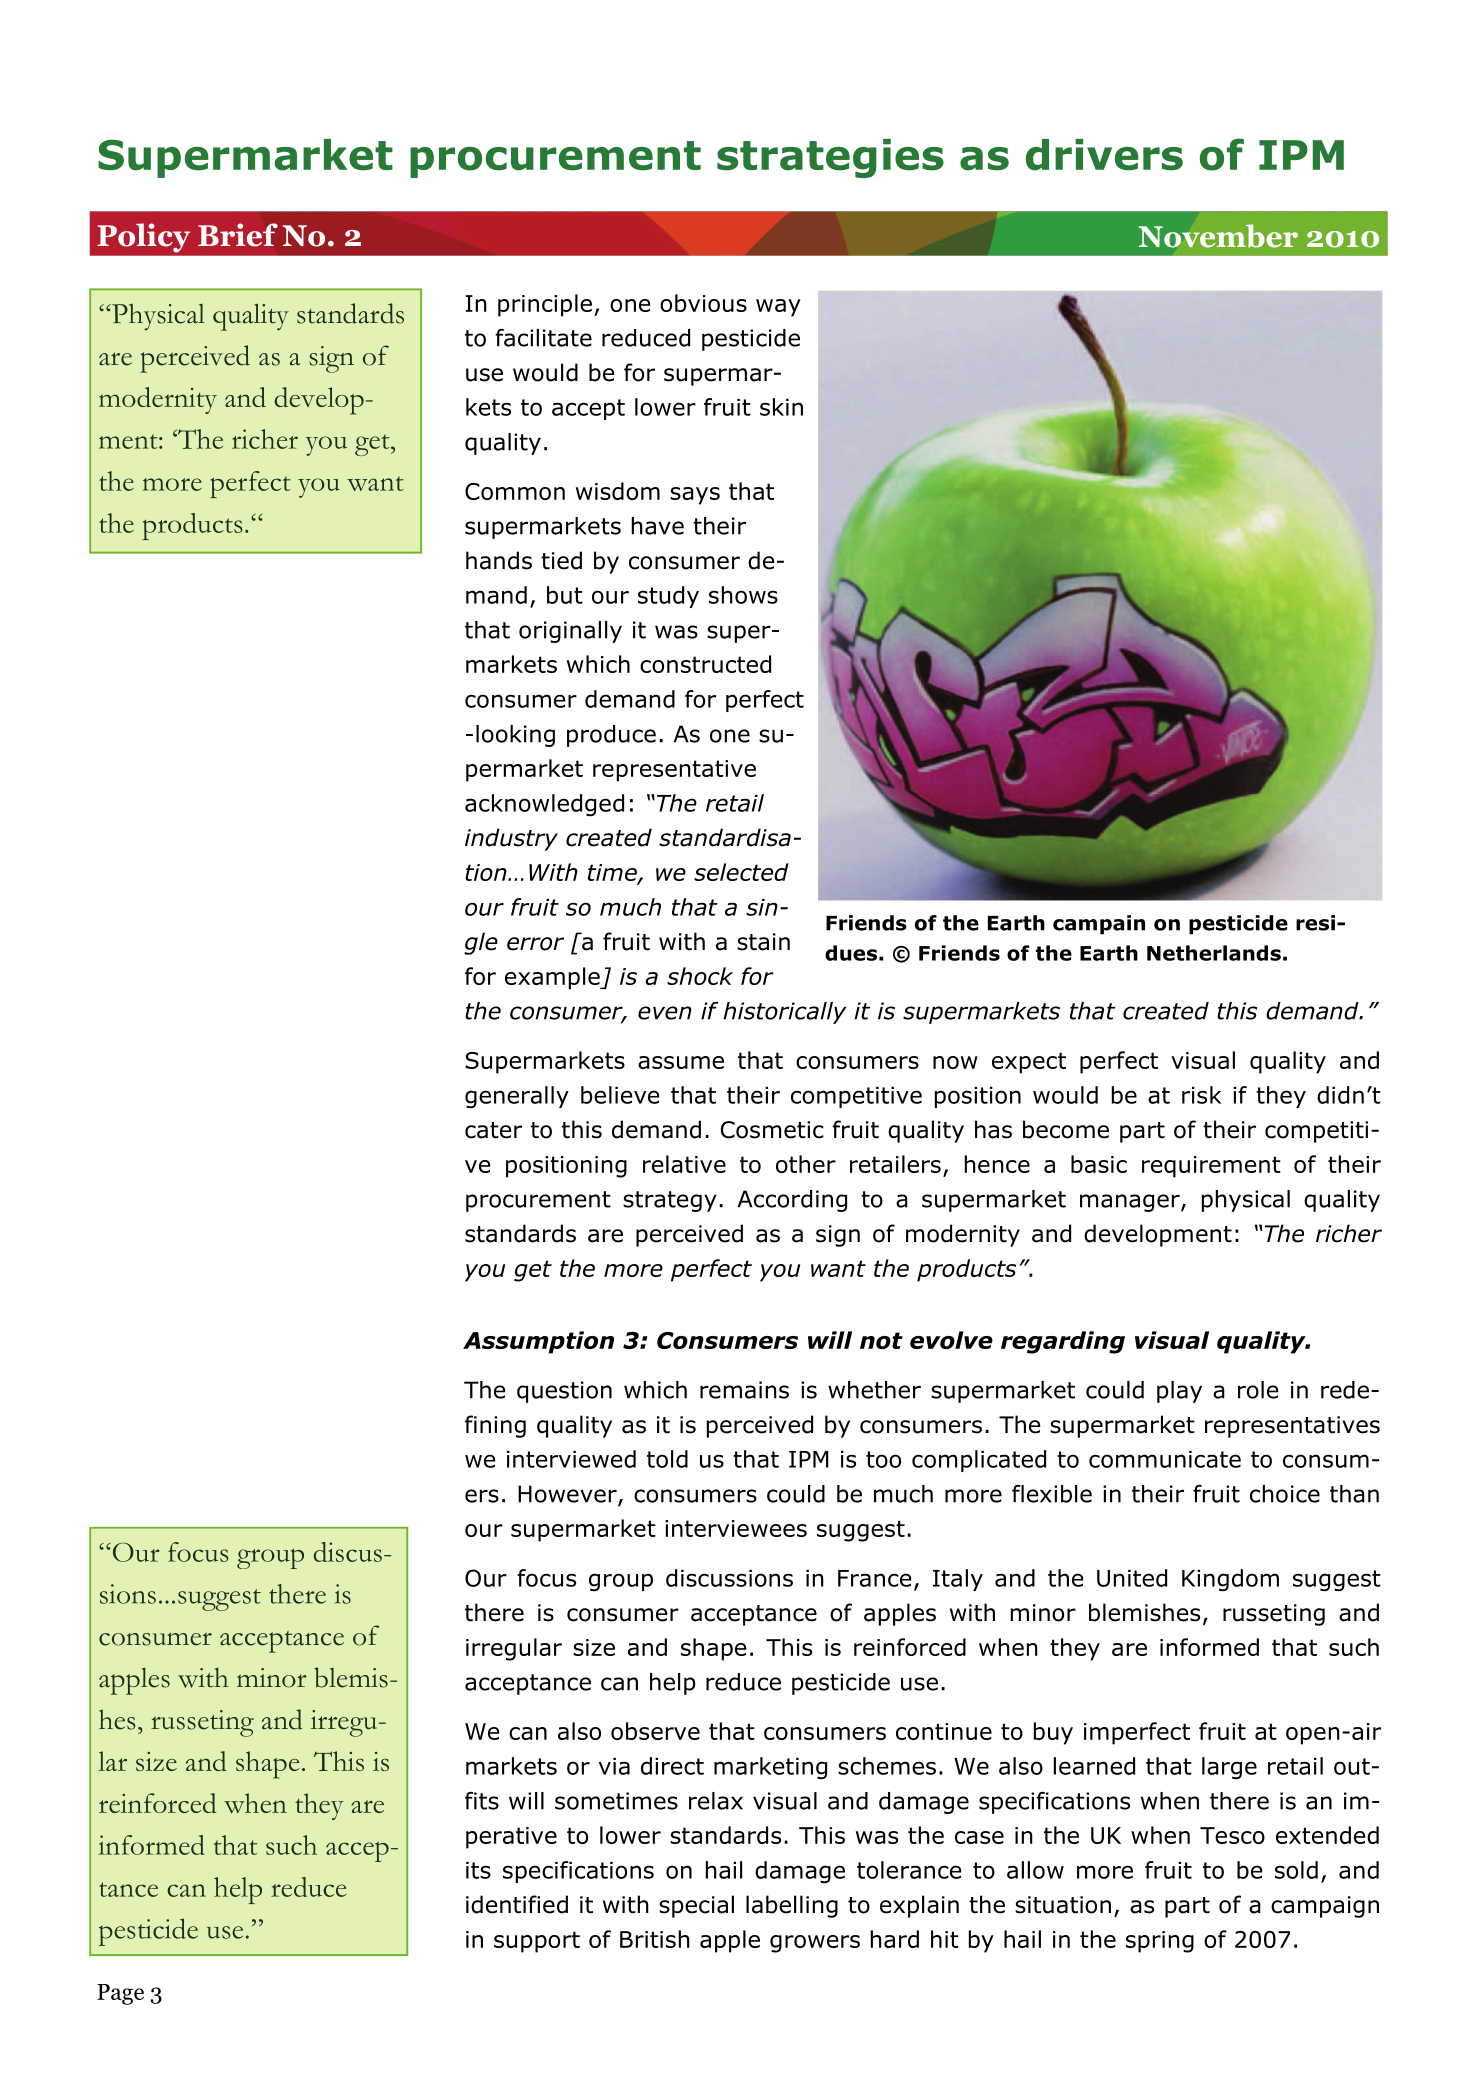  Describe the element at coordinates (1201, 1095) in the document. I see `risk` at that location.
